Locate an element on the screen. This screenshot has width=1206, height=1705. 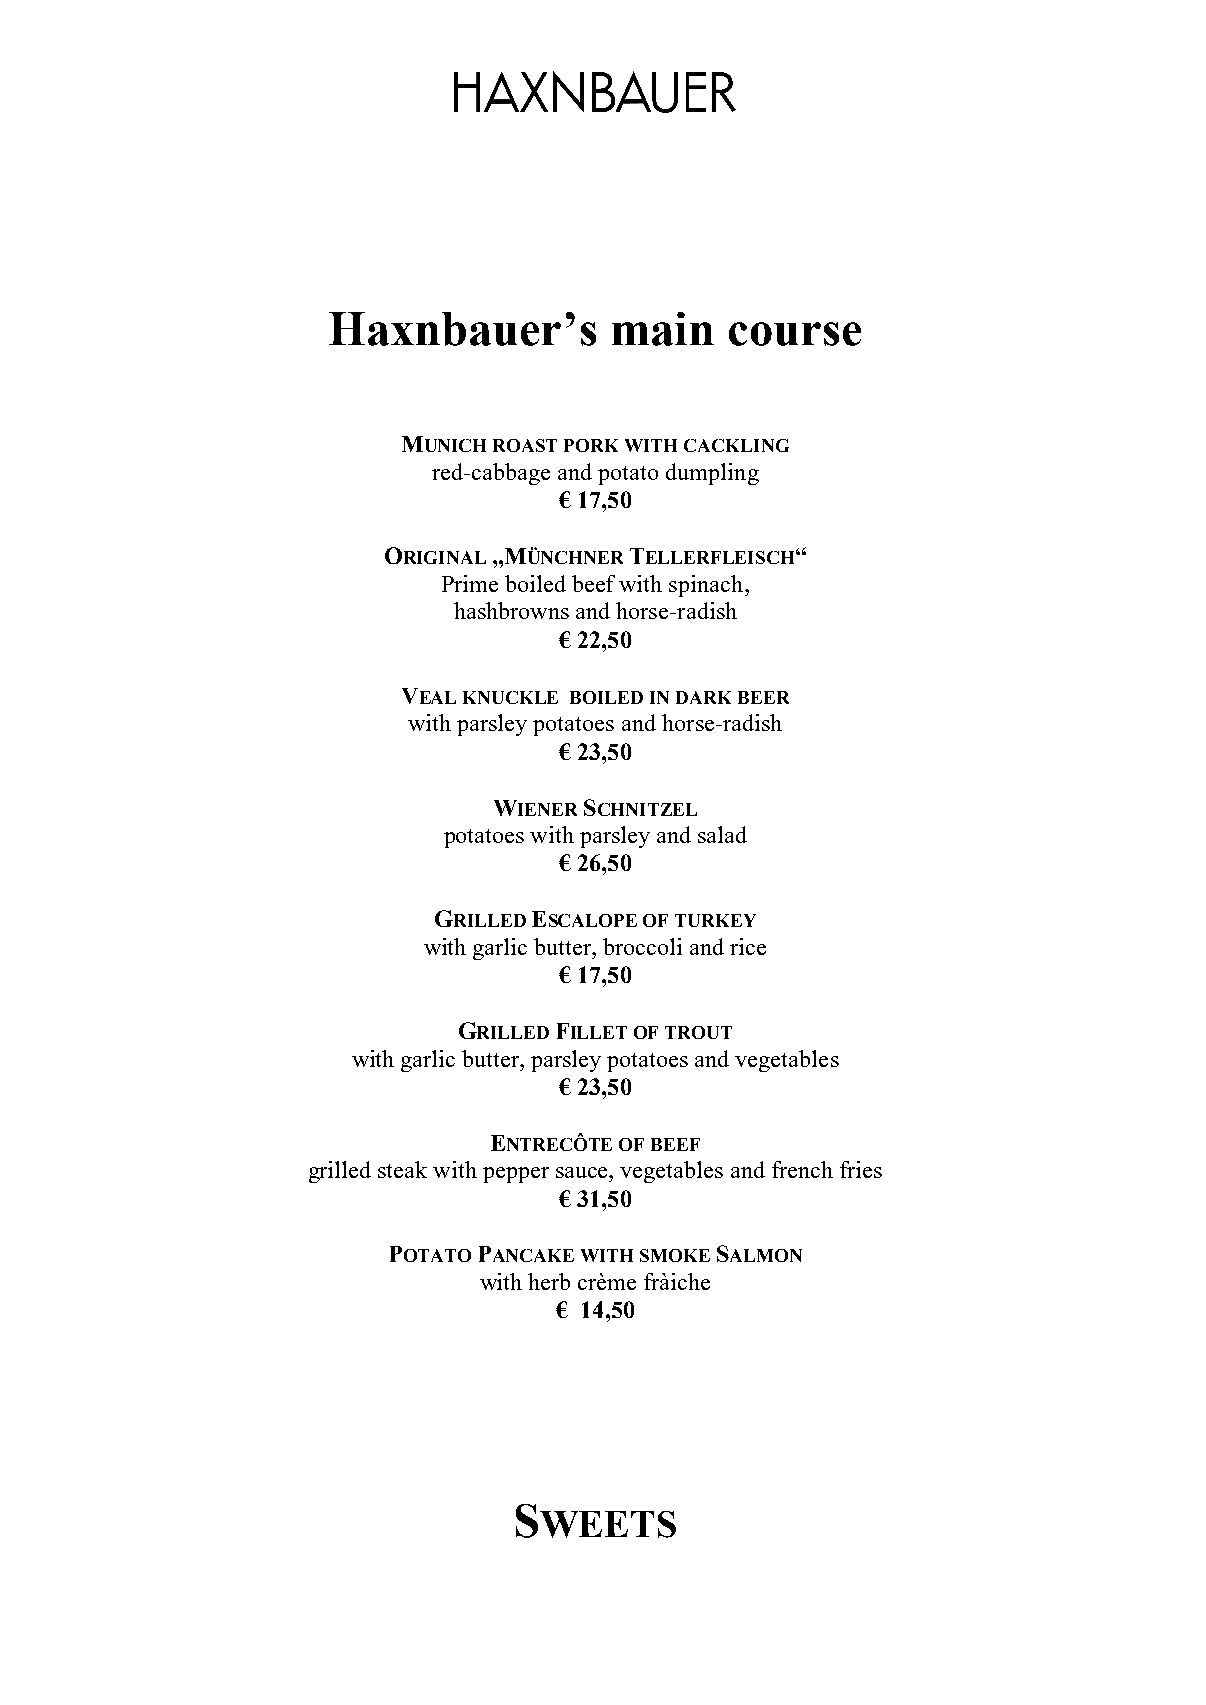
BEER is located at coordinates (763, 697).
